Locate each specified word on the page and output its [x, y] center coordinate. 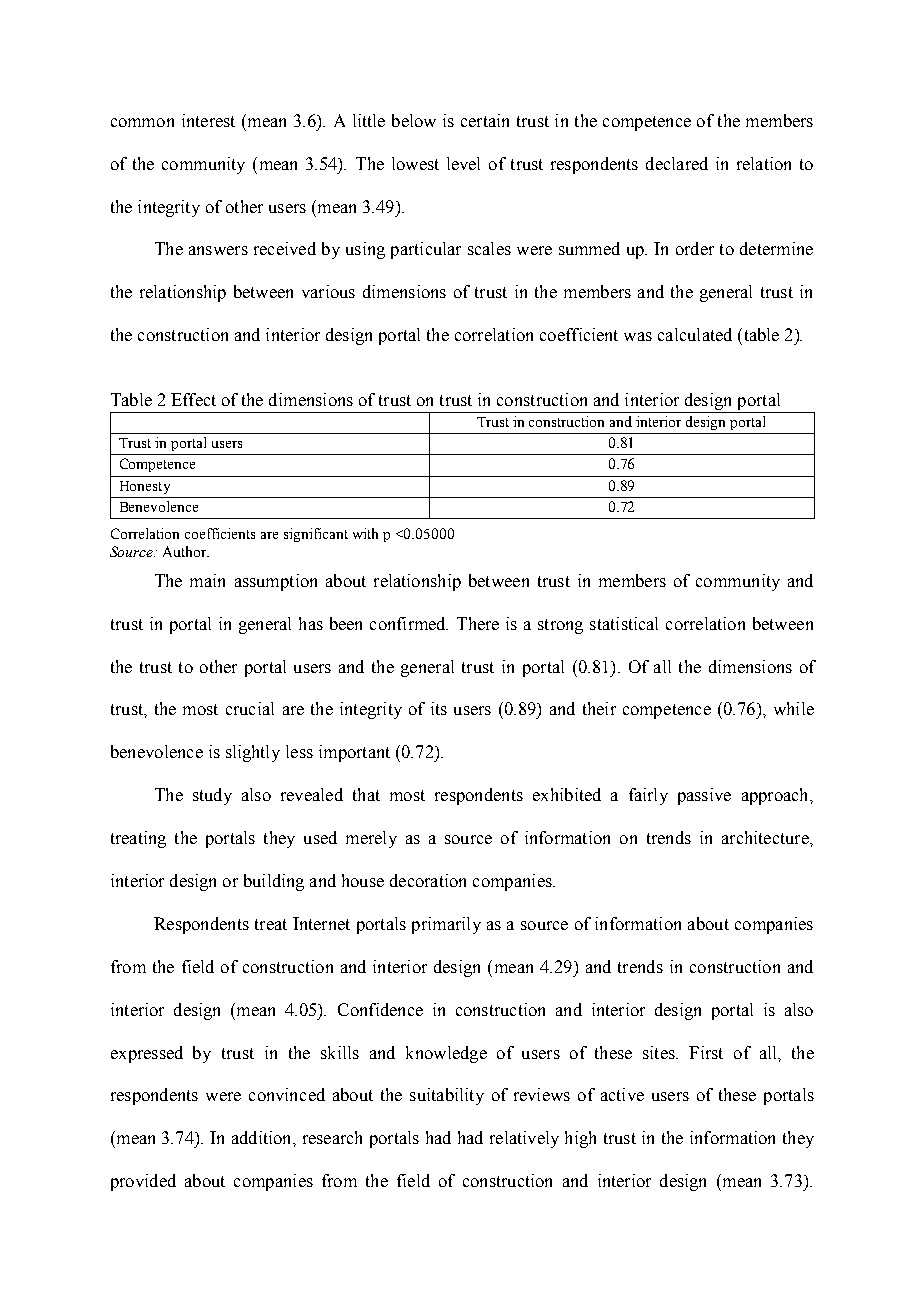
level [463, 163]
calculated [695, 334]
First [706, 1052]
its [439, 708]
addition [263, 1137]
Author [185, 551]
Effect [193, 399]
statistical [624, 623]
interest [208, 120]
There [478, 623]
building [274, 882]
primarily [446, 925]
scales [489, 248]
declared [677, 163]
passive [704, 796]
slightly [253, 753]
